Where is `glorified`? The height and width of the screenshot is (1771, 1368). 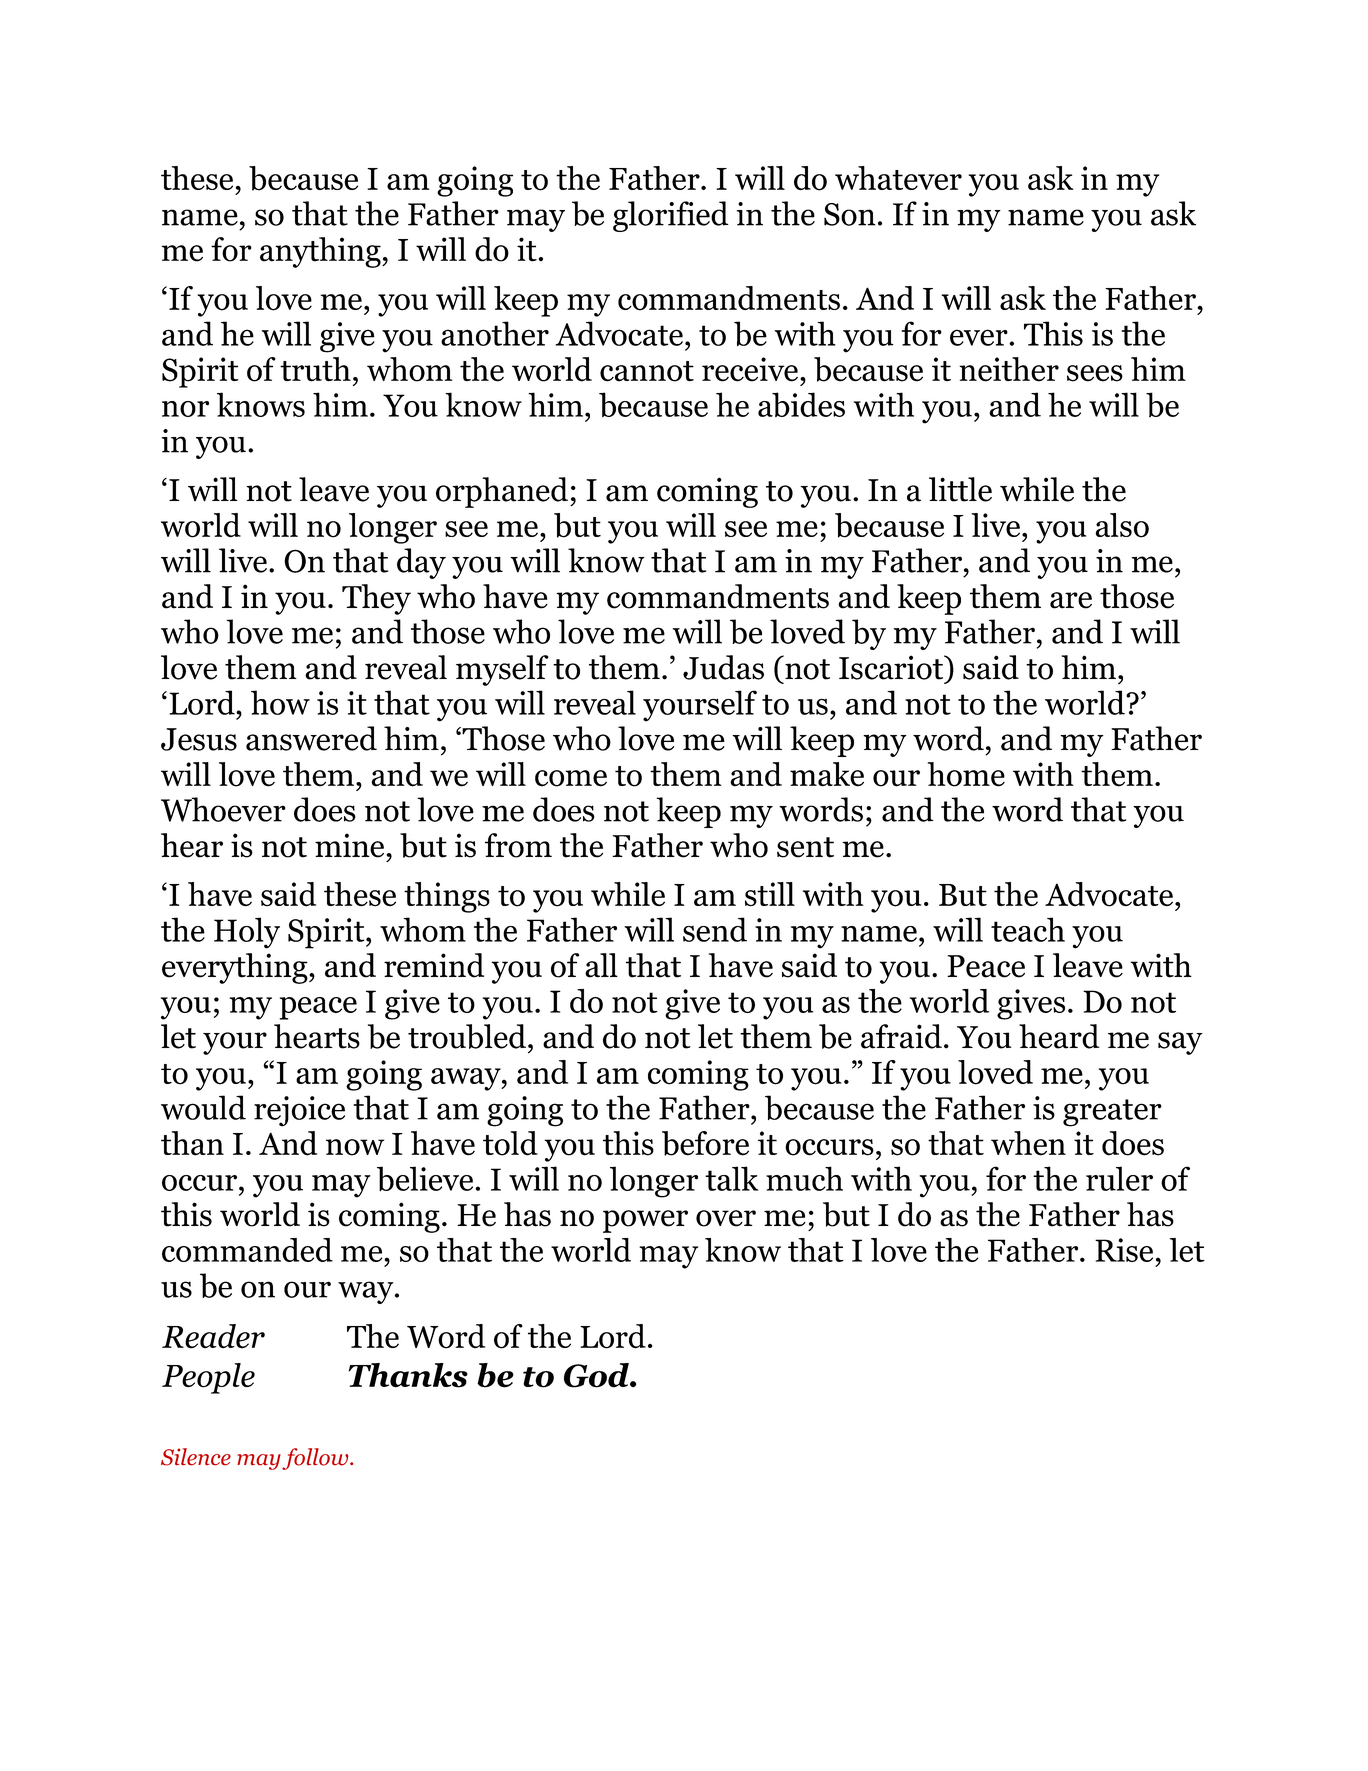
glorified is located at coordinates (671, 216).
